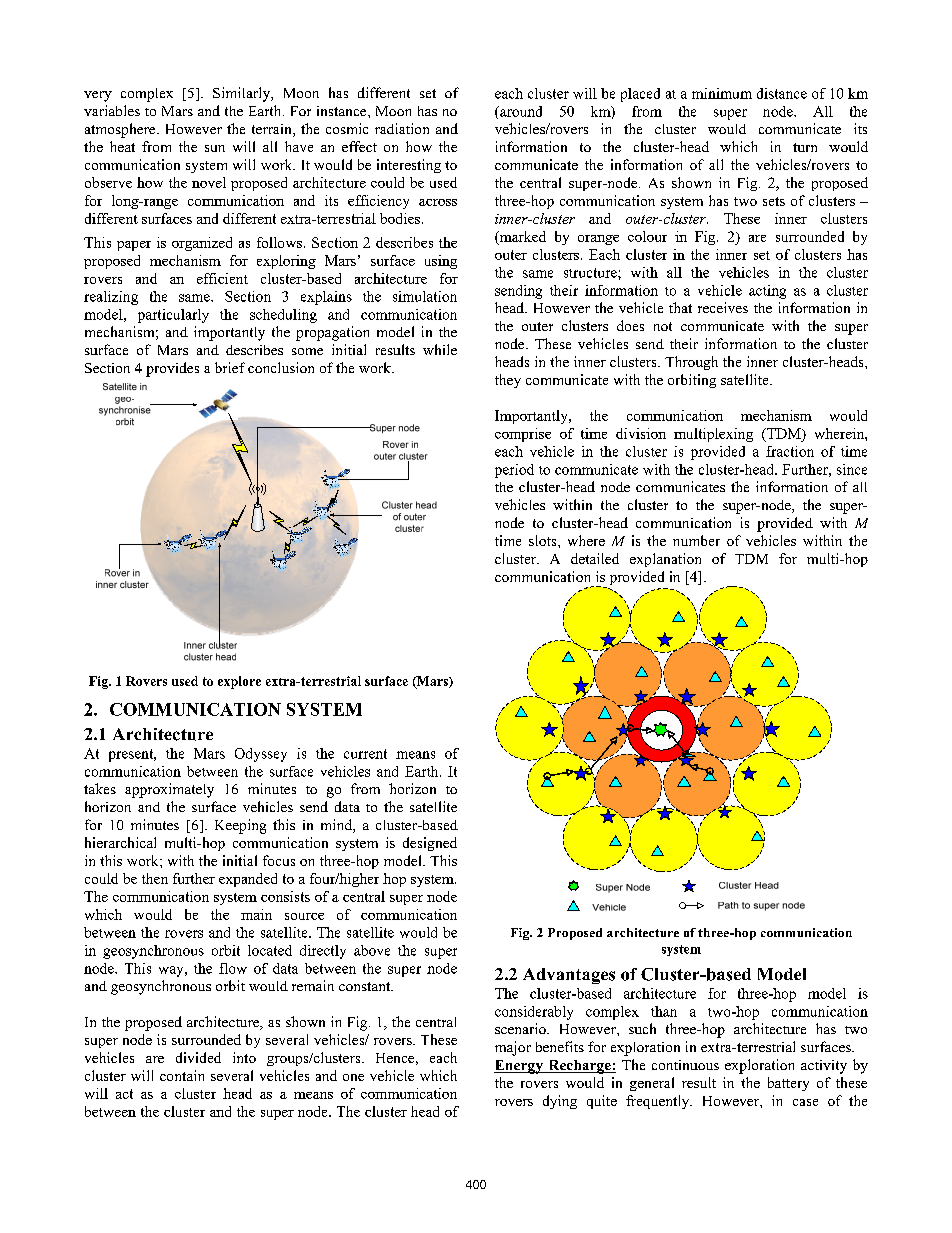  I want to click on battery, so click(788, 1084).
